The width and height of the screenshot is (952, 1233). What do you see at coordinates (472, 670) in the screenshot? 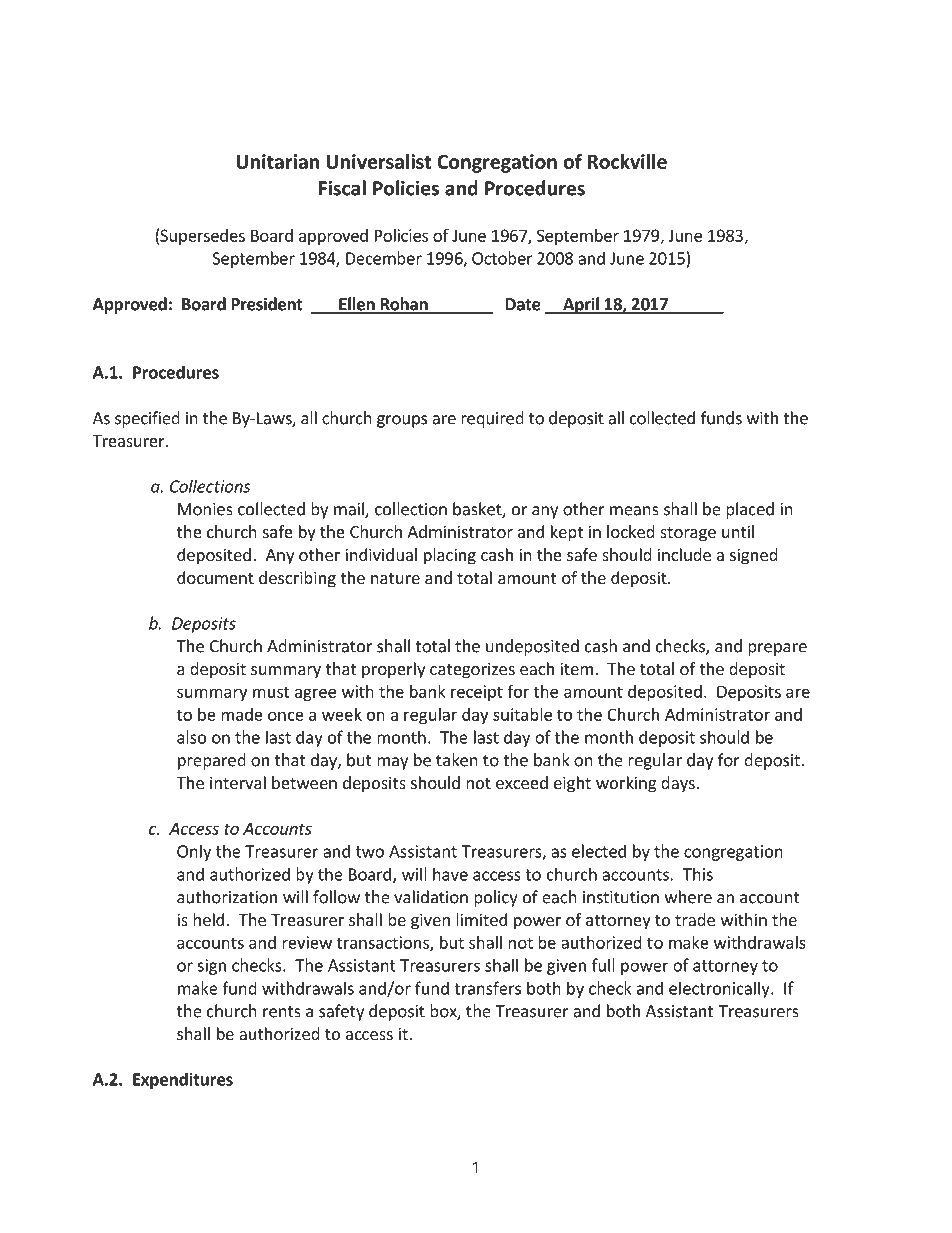
I see `categorizes` at bounding box center [472, 670].
